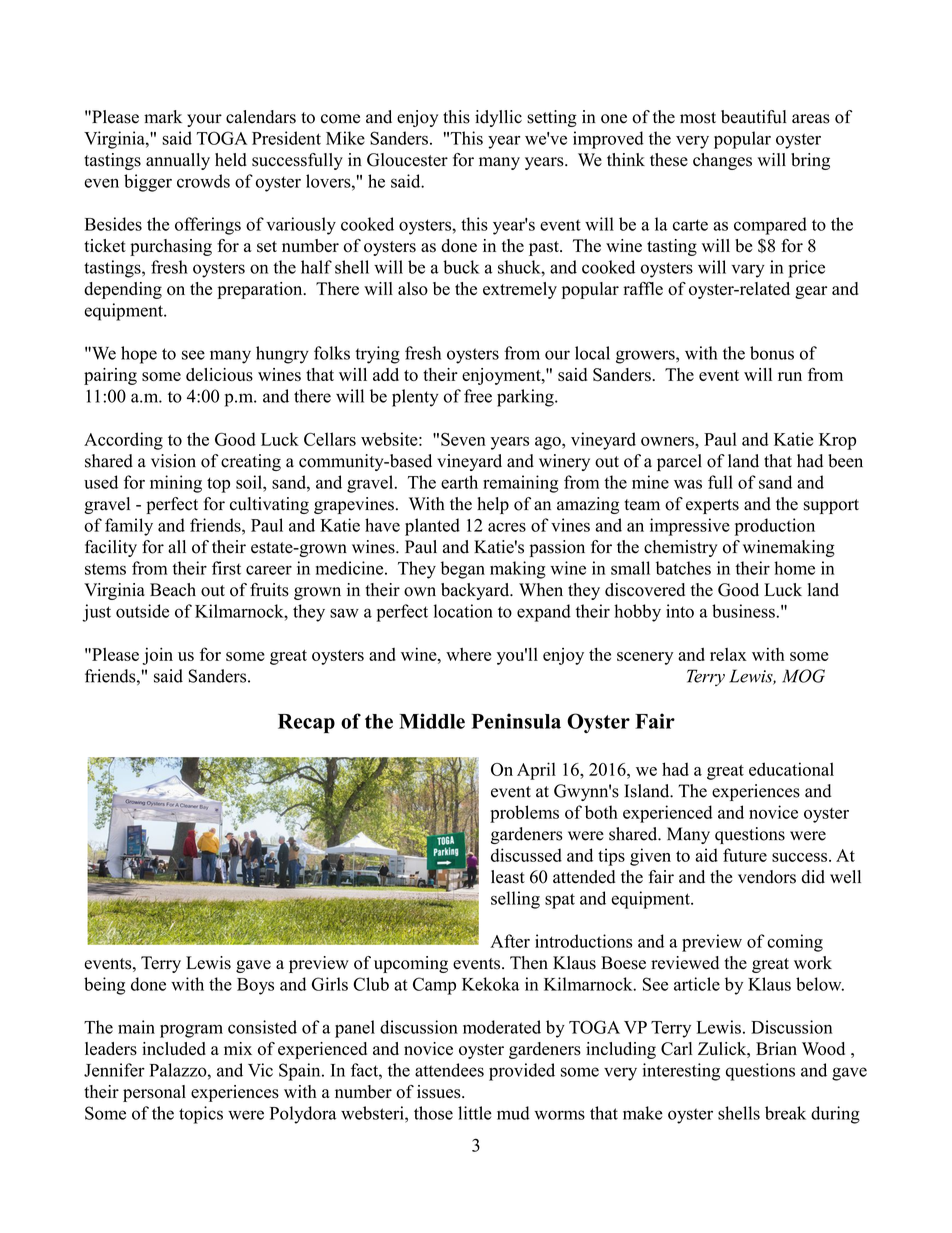 This screenshot has width=952, height=1233. Describe the element at coordinates (154, 1093) in the screenshot. I see `personal` at that location.
